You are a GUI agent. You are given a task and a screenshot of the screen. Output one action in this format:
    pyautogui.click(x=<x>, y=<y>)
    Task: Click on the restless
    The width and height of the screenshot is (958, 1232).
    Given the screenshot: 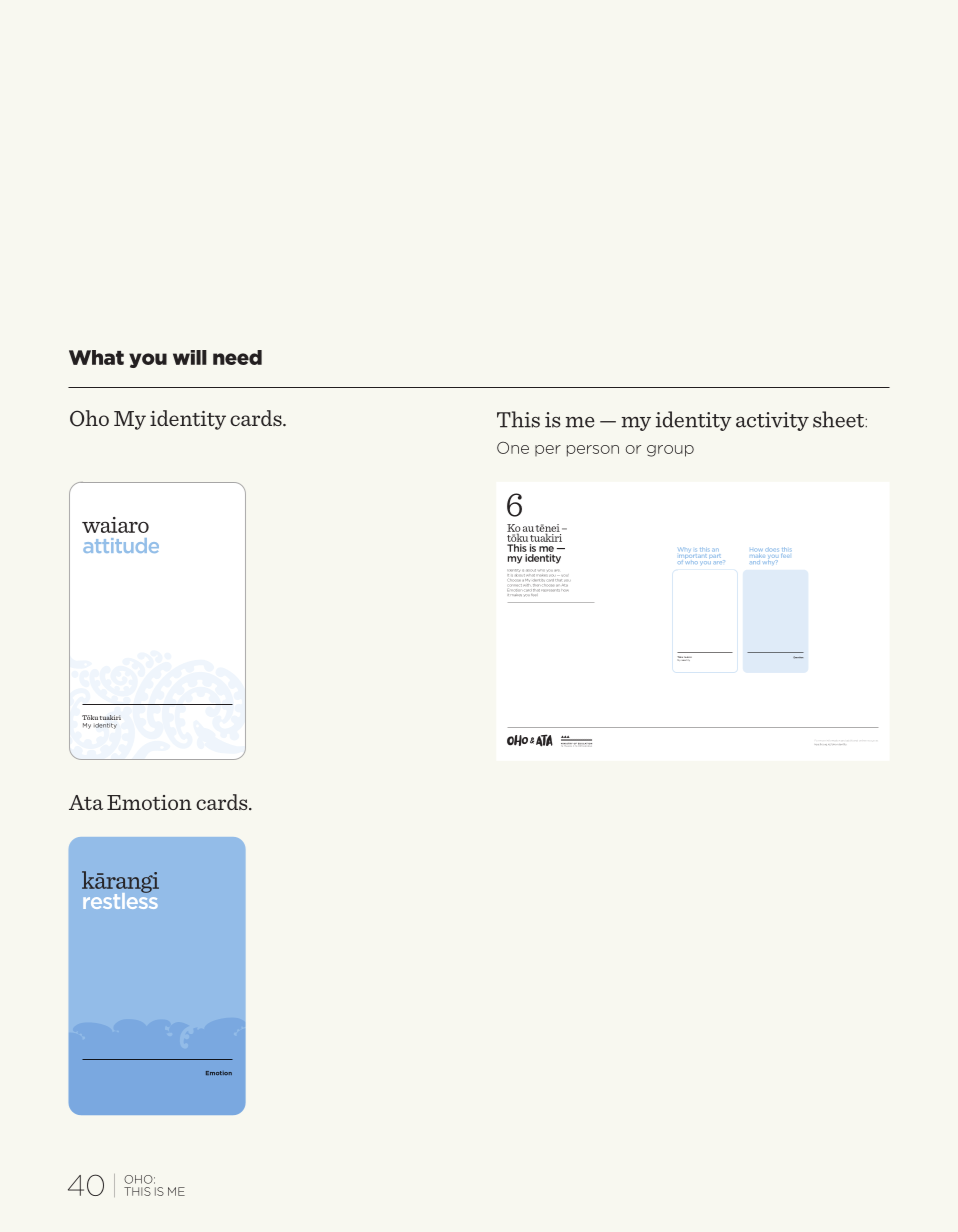 What is the action you would take?
    pyautogui.click(x=120, y=899)
